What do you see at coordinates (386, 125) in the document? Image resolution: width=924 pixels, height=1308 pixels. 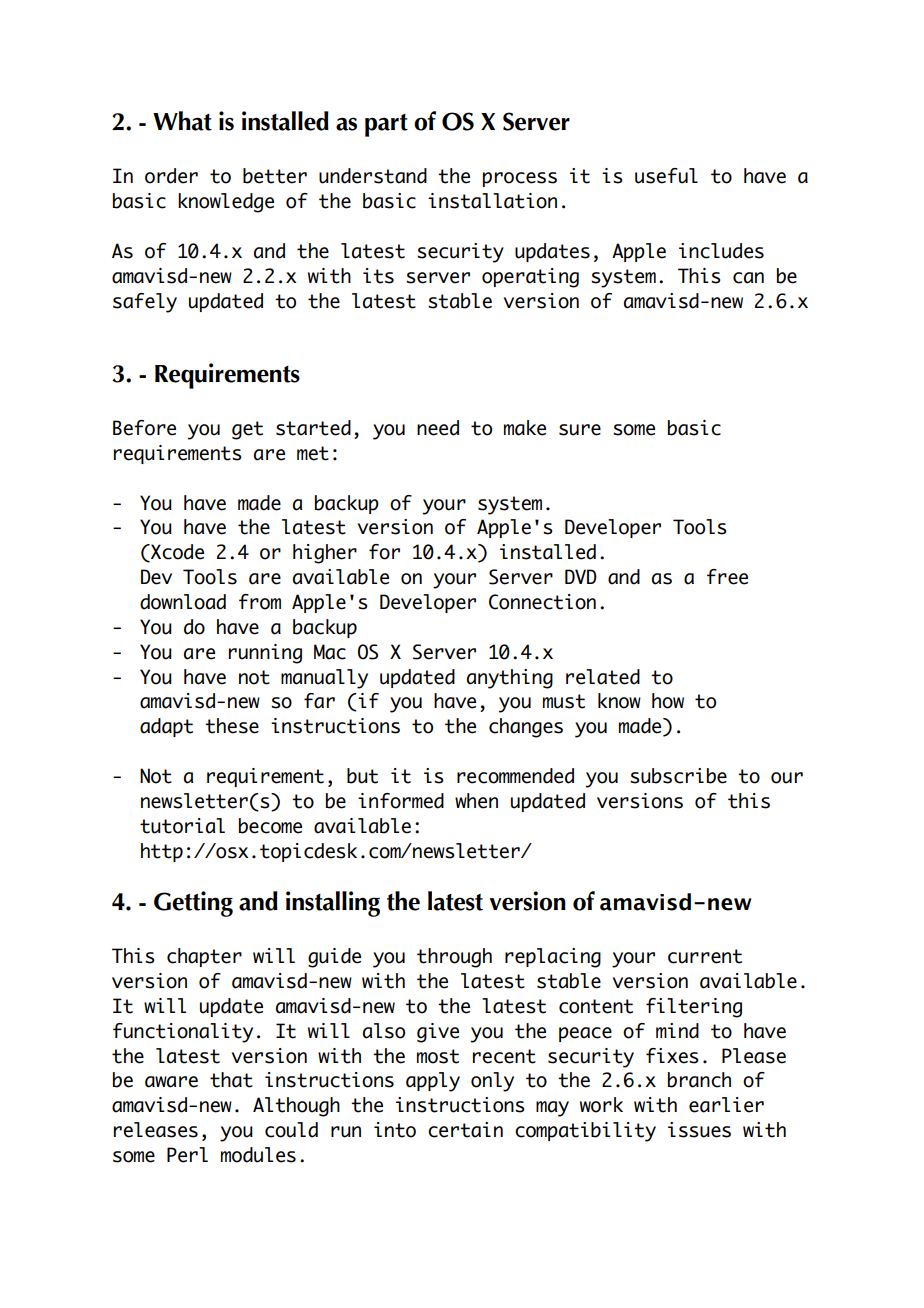 I see `part` at bounding box center [386, 125].
